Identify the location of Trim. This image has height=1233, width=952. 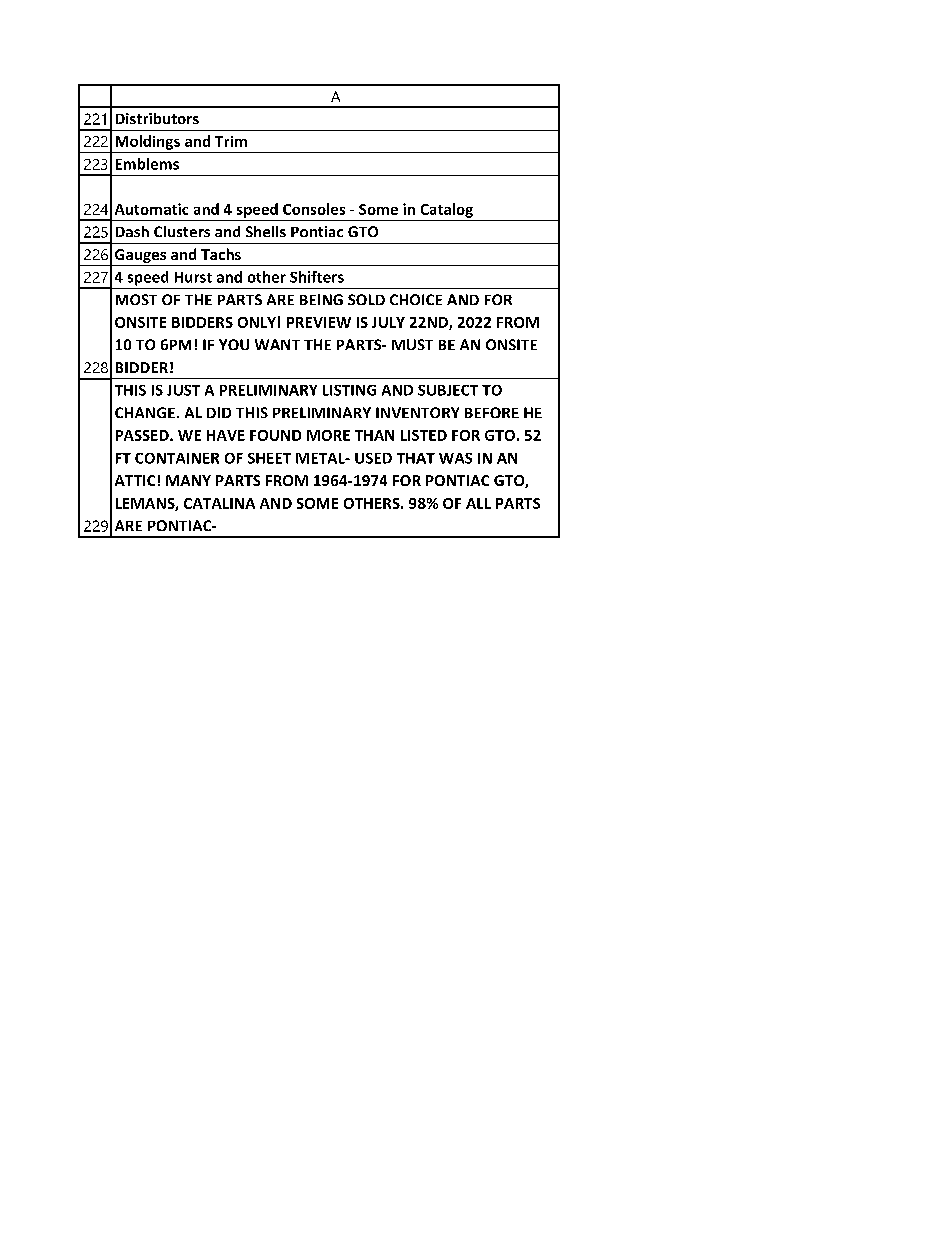
(231, 141).
